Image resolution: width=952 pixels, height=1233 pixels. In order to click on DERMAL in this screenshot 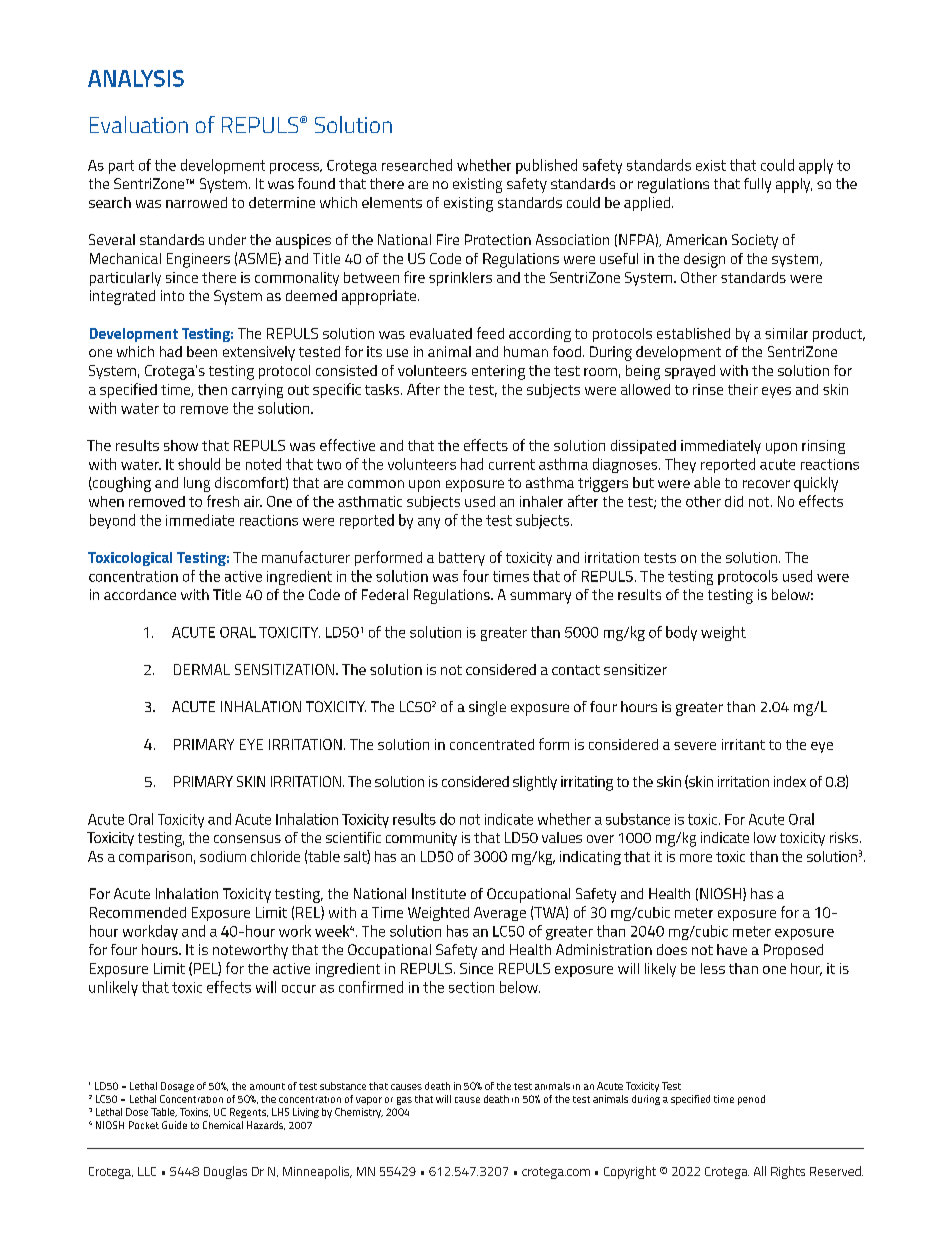, I will do `click(202, 669)`.
